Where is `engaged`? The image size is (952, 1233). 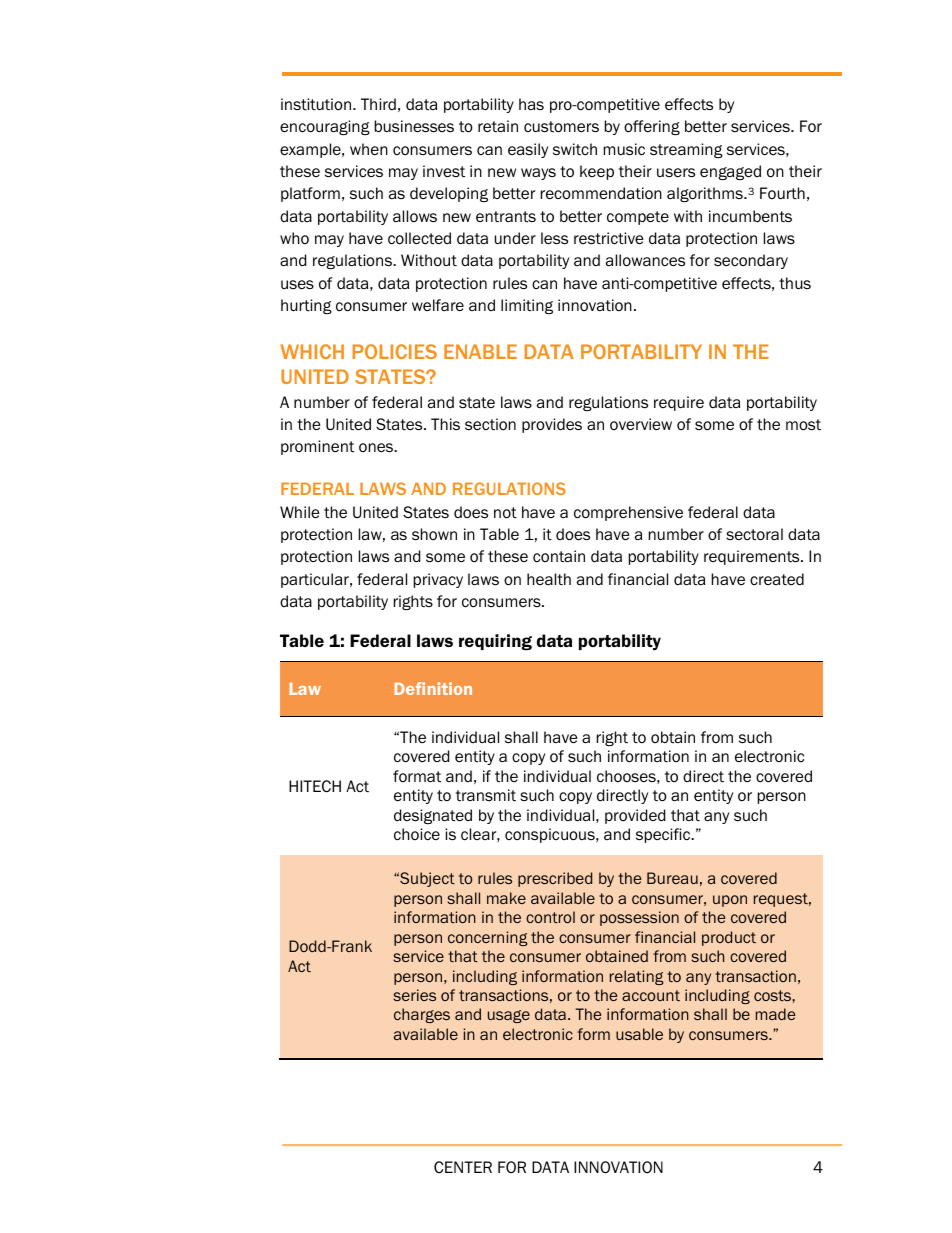 engaged is located at coordinates (730, 172).
